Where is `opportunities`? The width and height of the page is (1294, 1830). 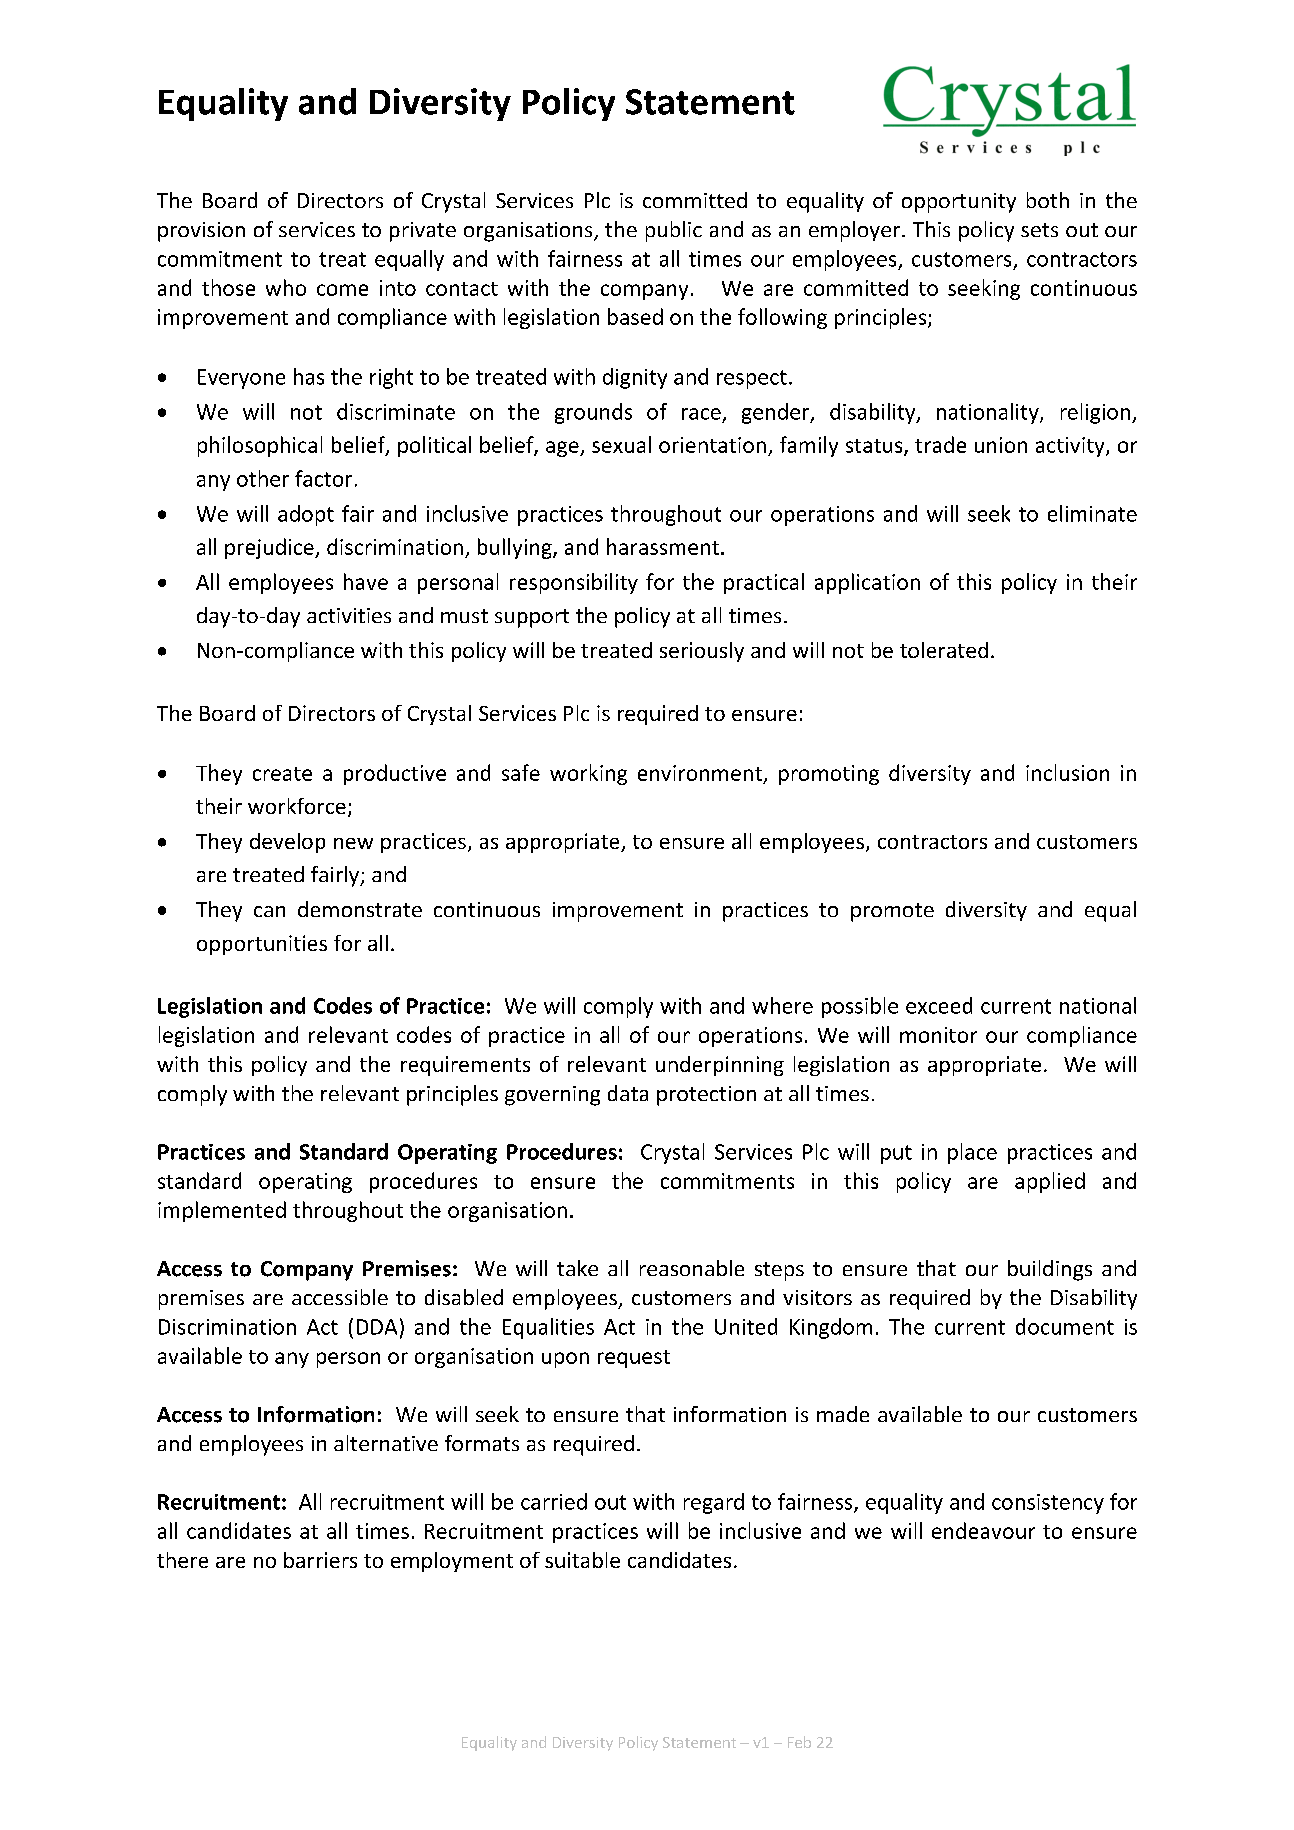 opportunities is located at coordinates (262, 945).
